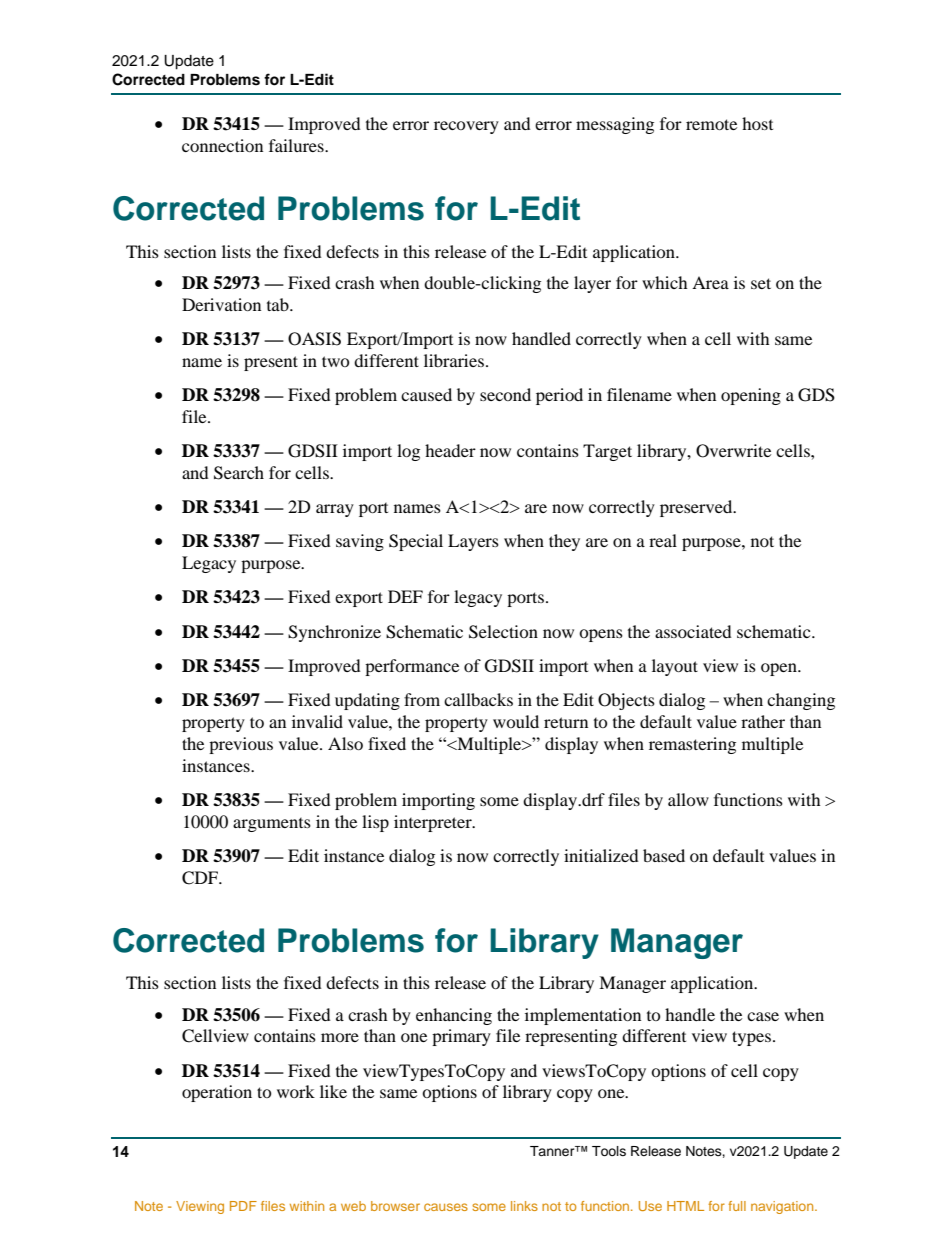 This screenshot has height=1233, width=952. What do you see at coordinates (243, 1206) in the screenshot?
I see `PDF` at bounding box center [243, 1206].
